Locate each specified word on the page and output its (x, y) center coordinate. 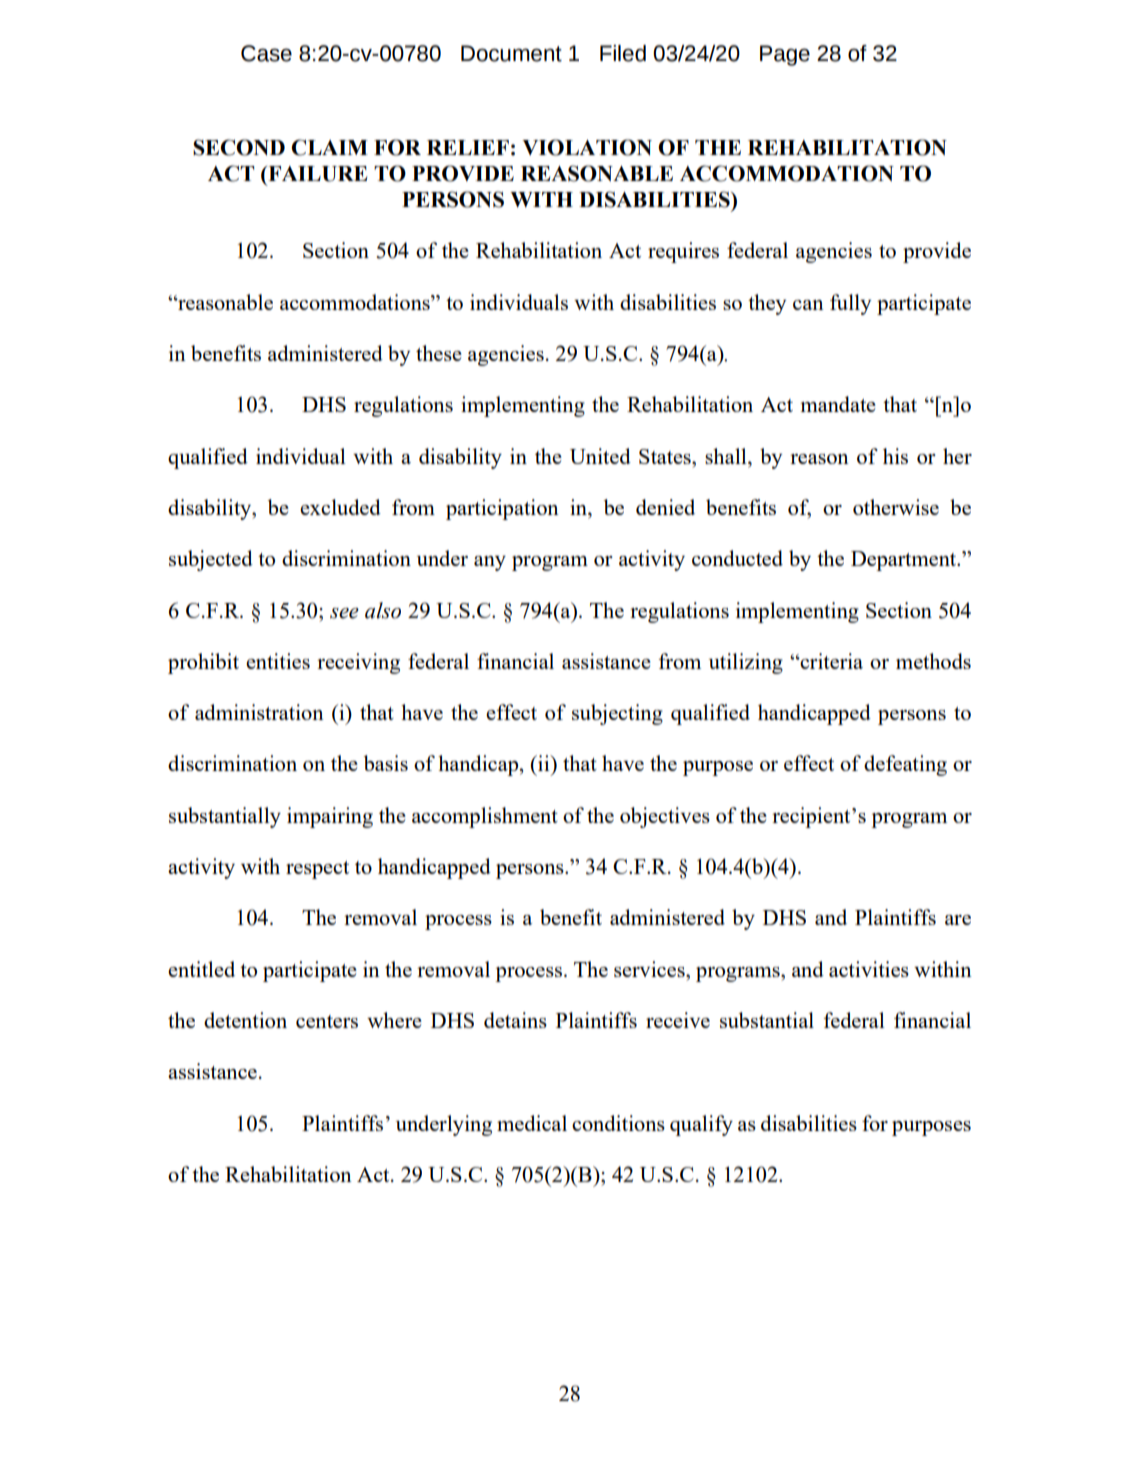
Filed (623, 53)
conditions (618, 1123)
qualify (701, 1125)
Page (785, 55)
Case (266, 53)
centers (327, 1021)
